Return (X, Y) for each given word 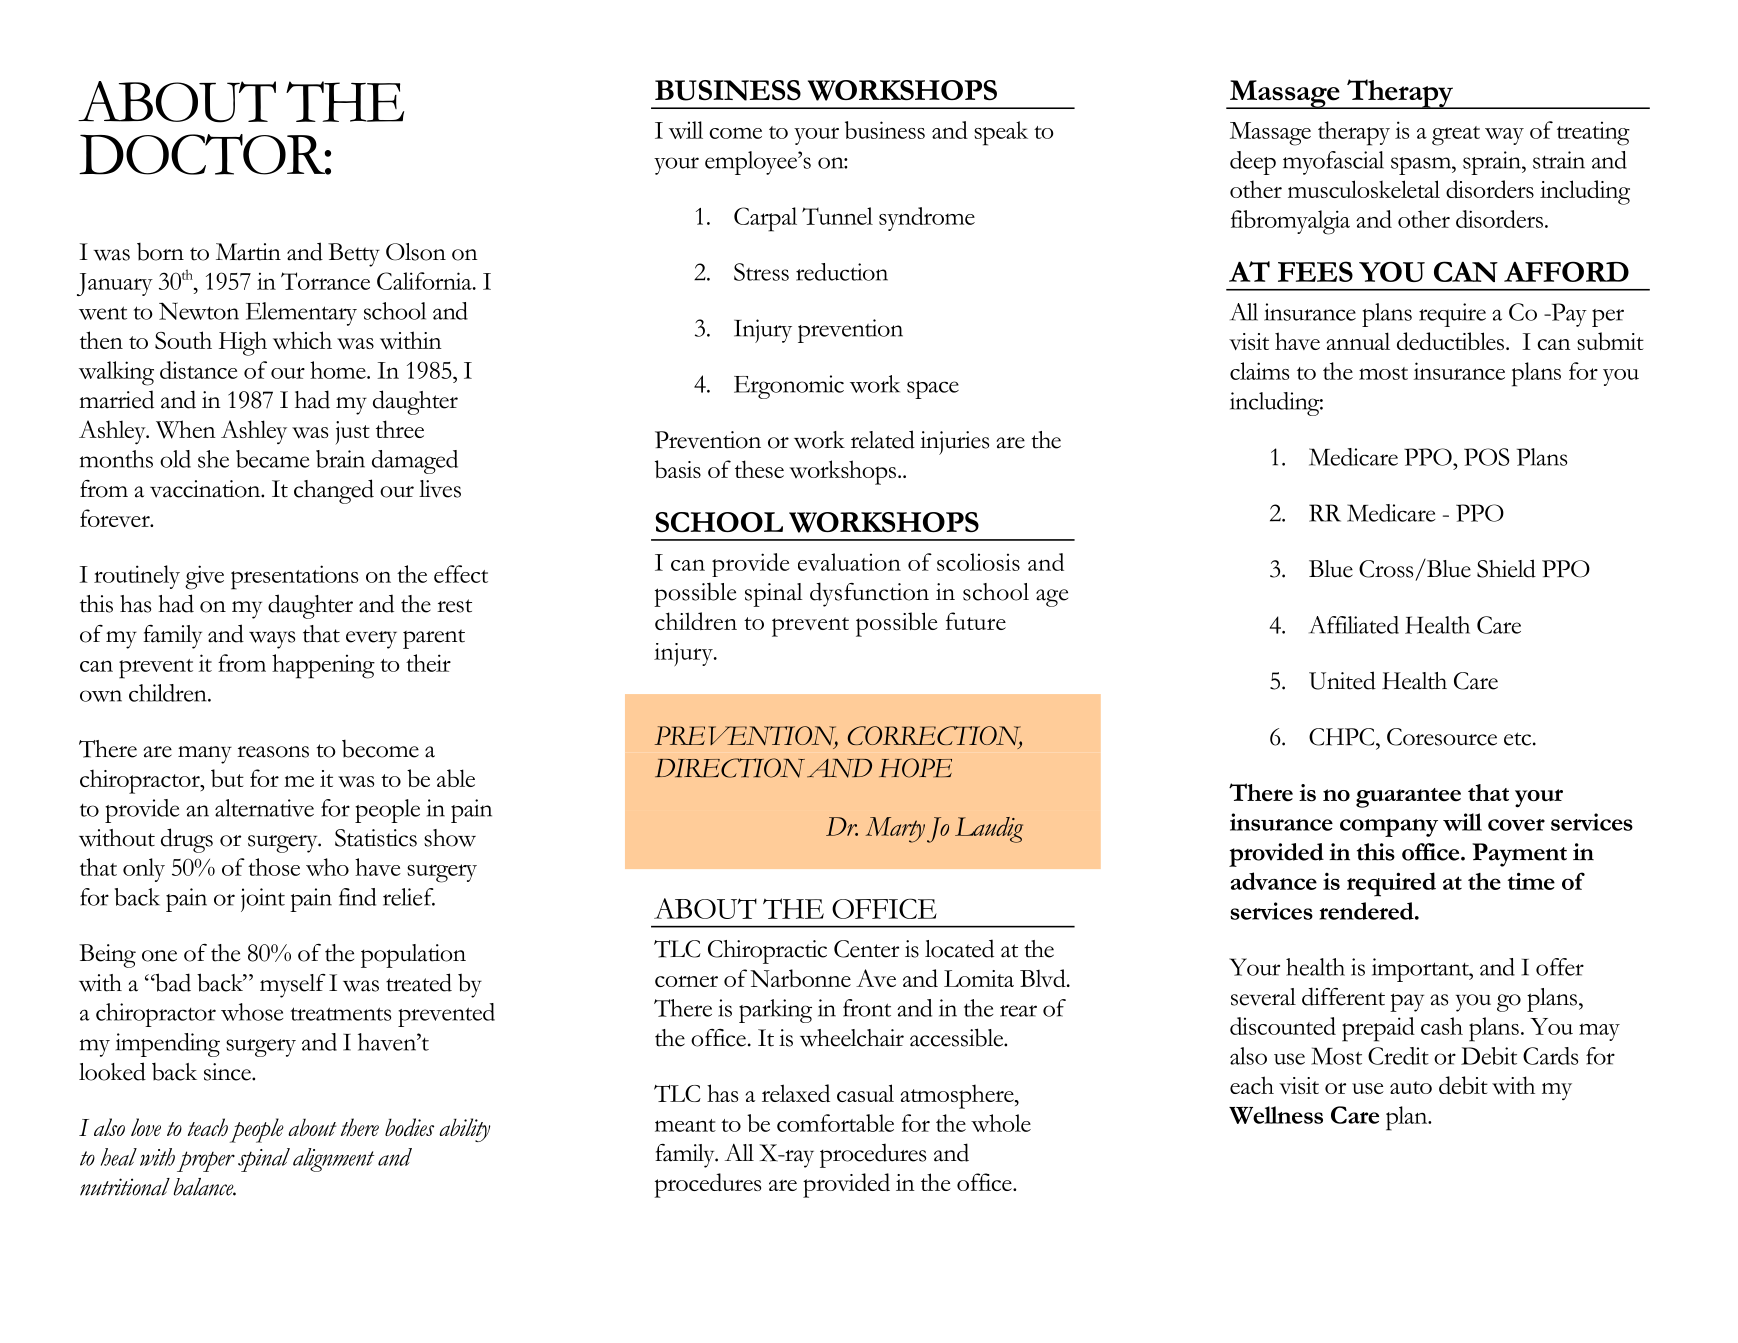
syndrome (927, 219)
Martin (248, 252)
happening (323, 666)
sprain (1493, 163)
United (1342, 680)
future (976, 621)
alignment (333, 1160)
